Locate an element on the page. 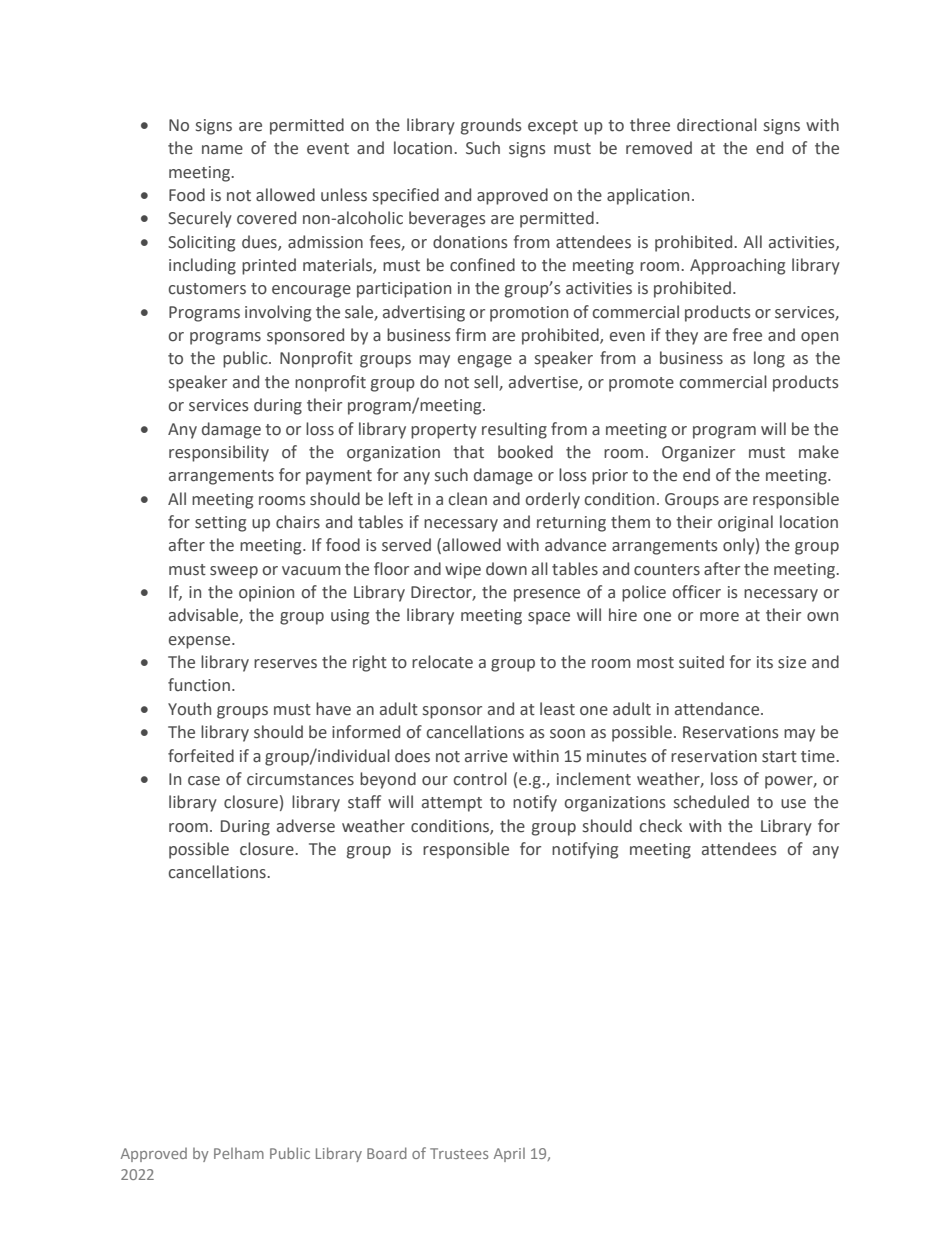 This document has height=1233, width=952. scheduled is located at coordinates (711, 802).
